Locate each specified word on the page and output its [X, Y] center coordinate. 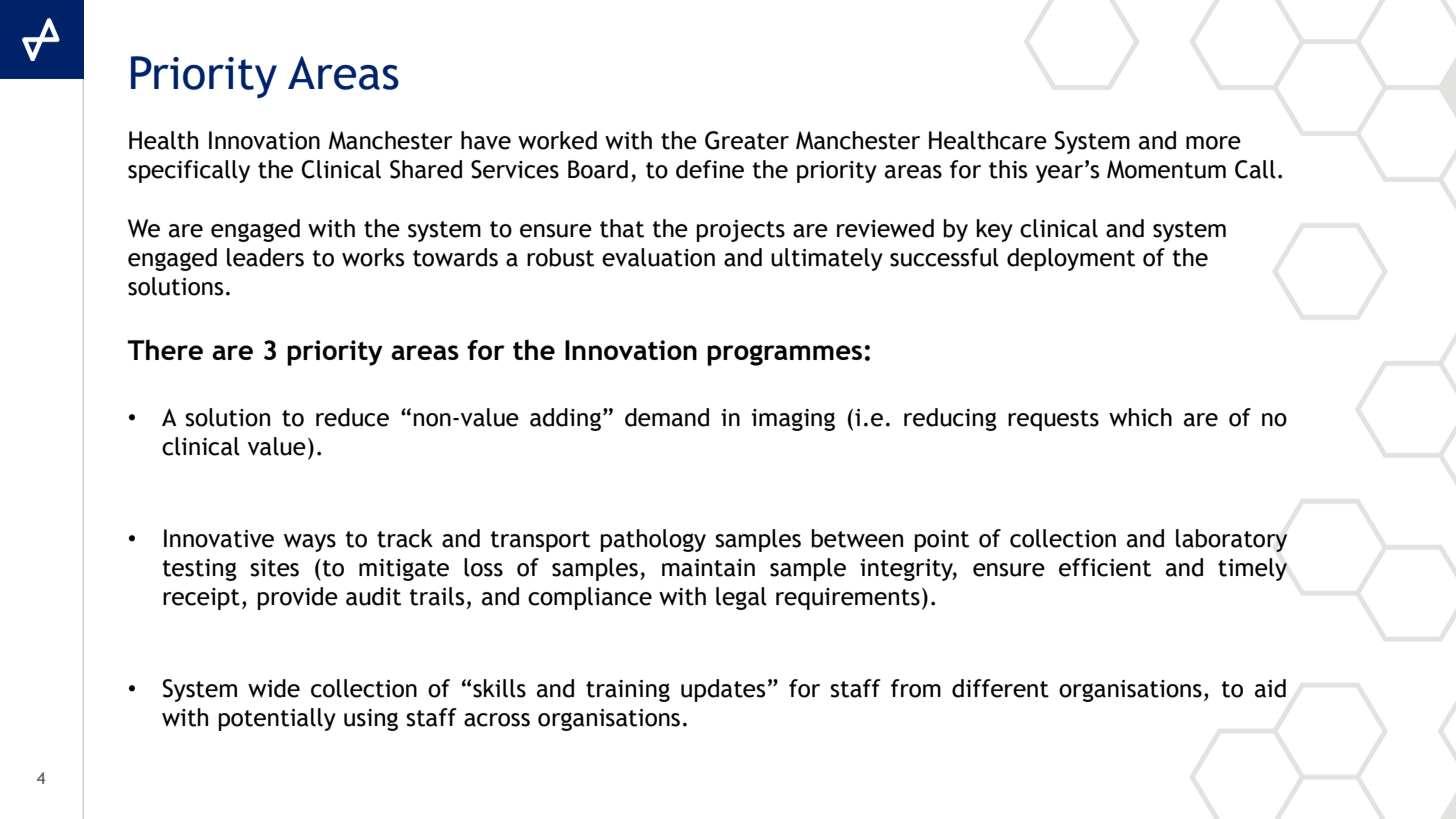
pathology [653, 540]
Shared [426, 169]
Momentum [1166, 169]
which [1140, 417]
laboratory [1231, 540]
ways [310, 543]
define [710, 169]
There [165, 349]
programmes [784, 355]
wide [274, 688]
